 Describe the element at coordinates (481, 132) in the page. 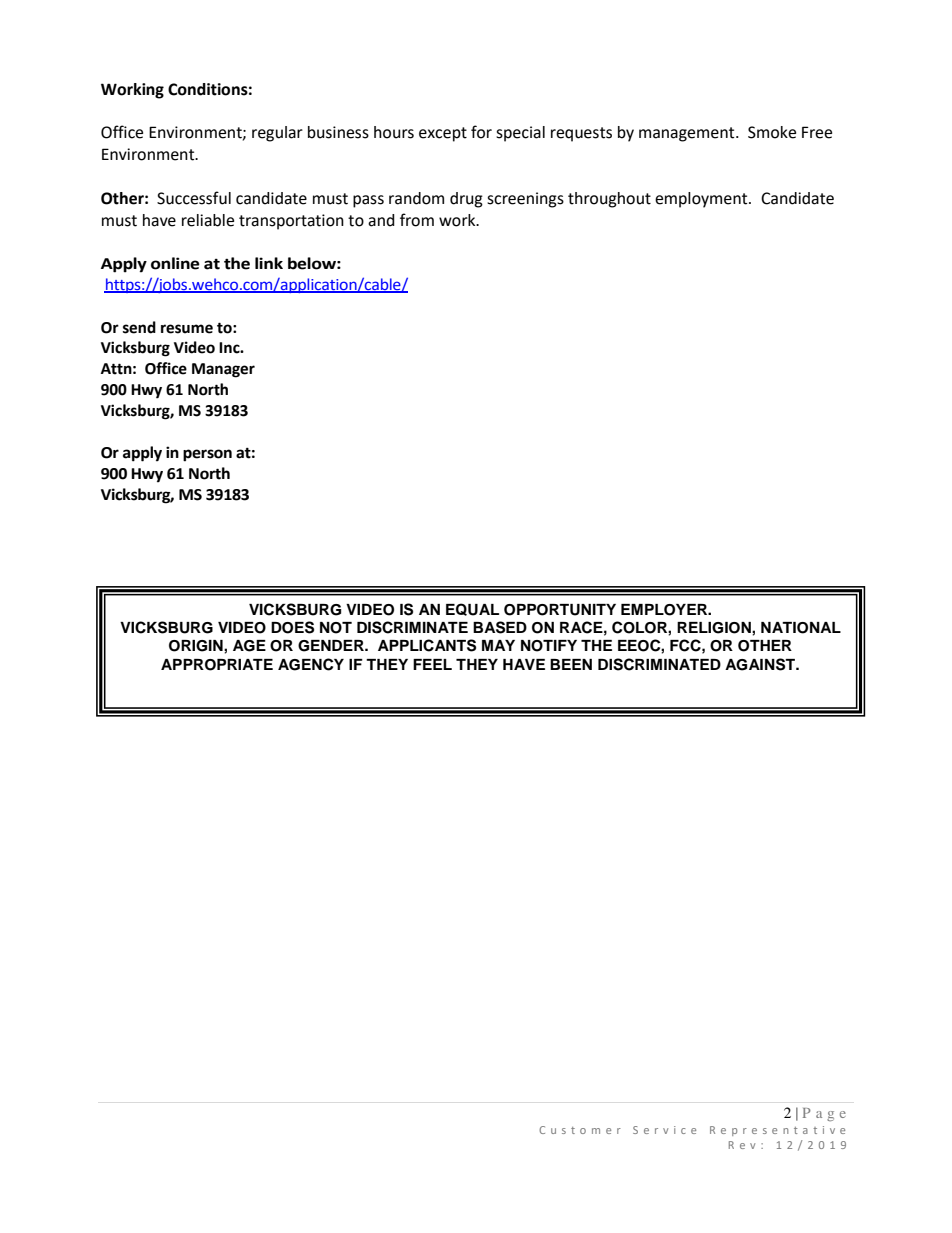

I see `for` at that location.
